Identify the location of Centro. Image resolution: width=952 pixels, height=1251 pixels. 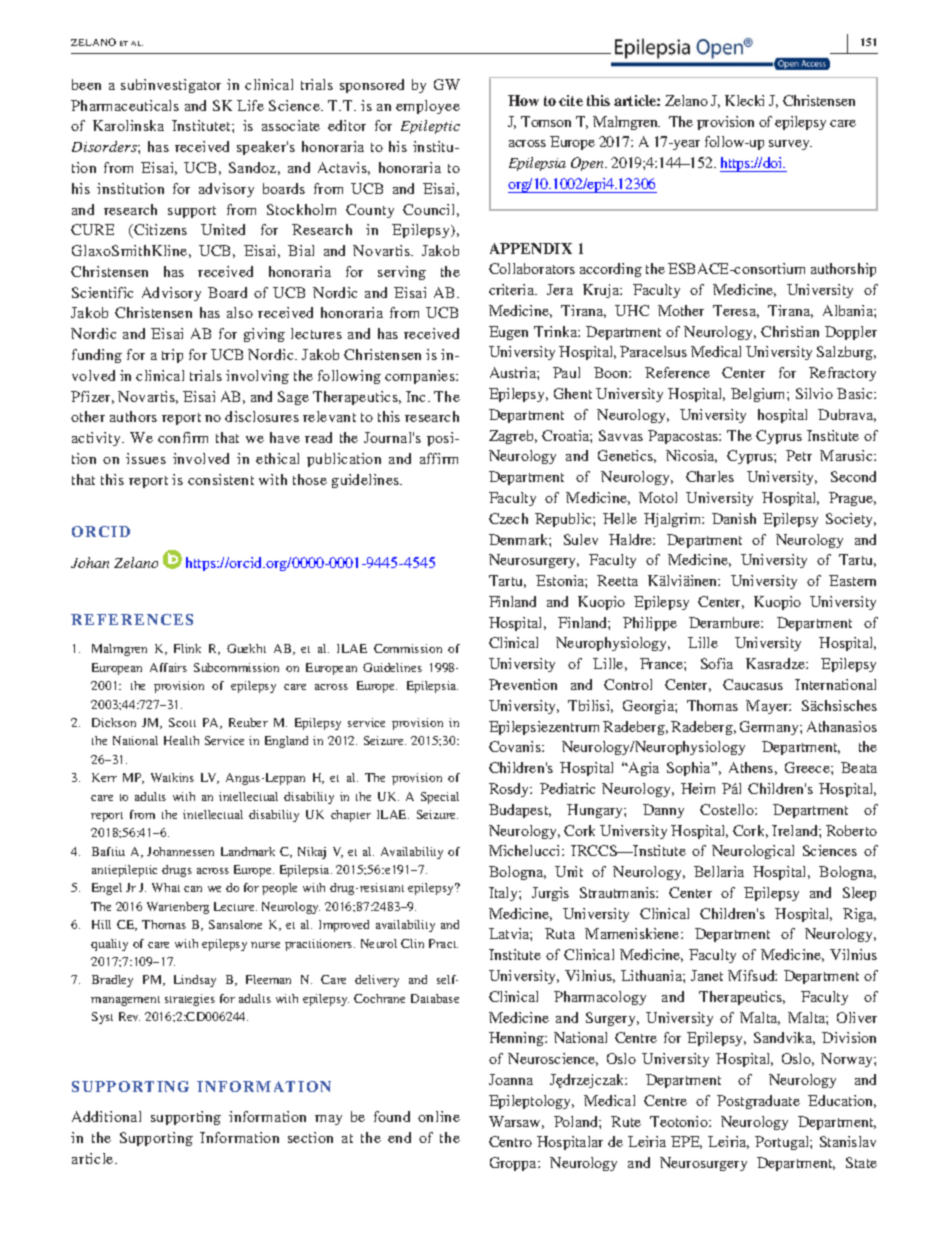
(510, 1141).
